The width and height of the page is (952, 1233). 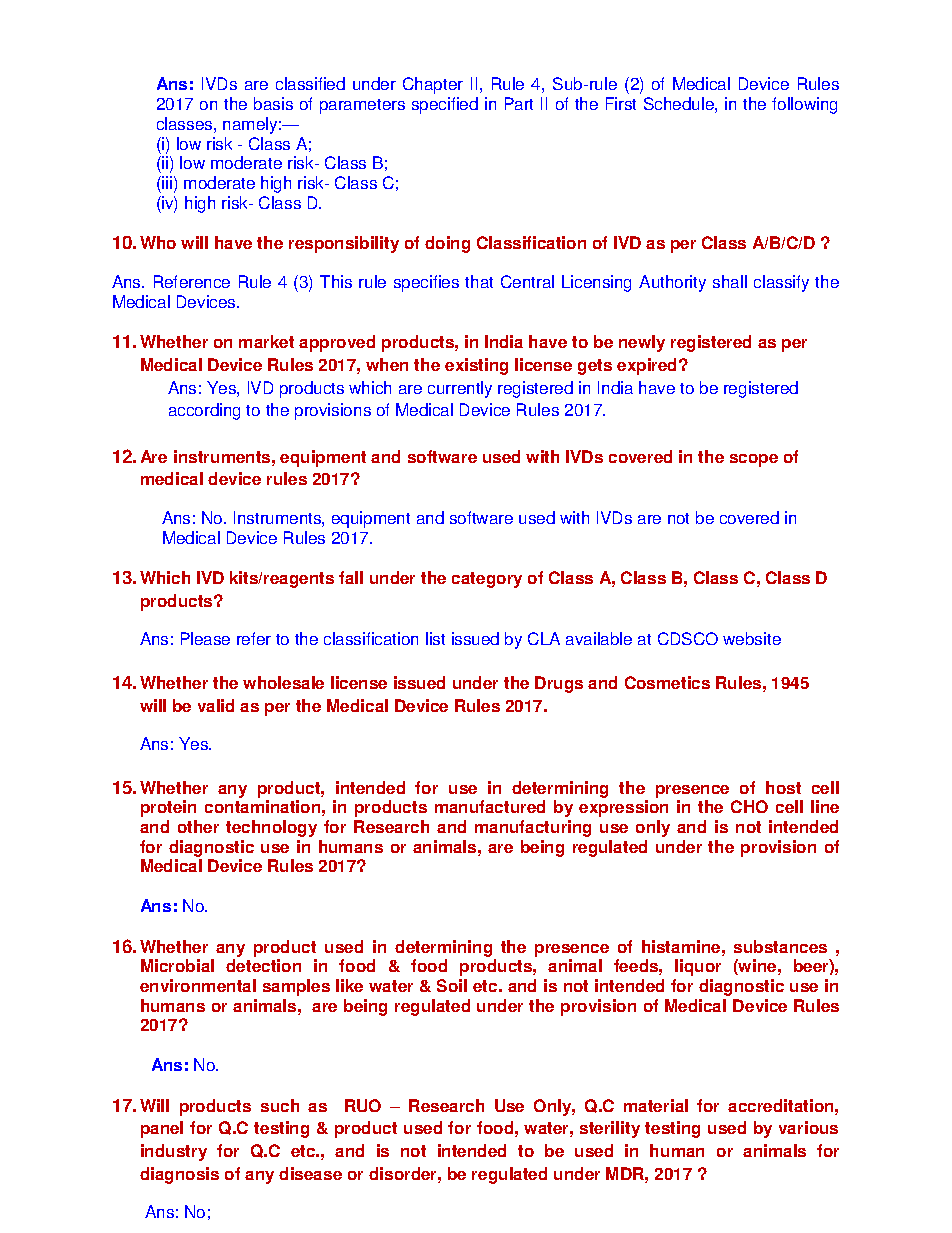 What do you see at coordinates (610, 1129) in the page?
I see `sterility` at bounding box center [610, 1129].
